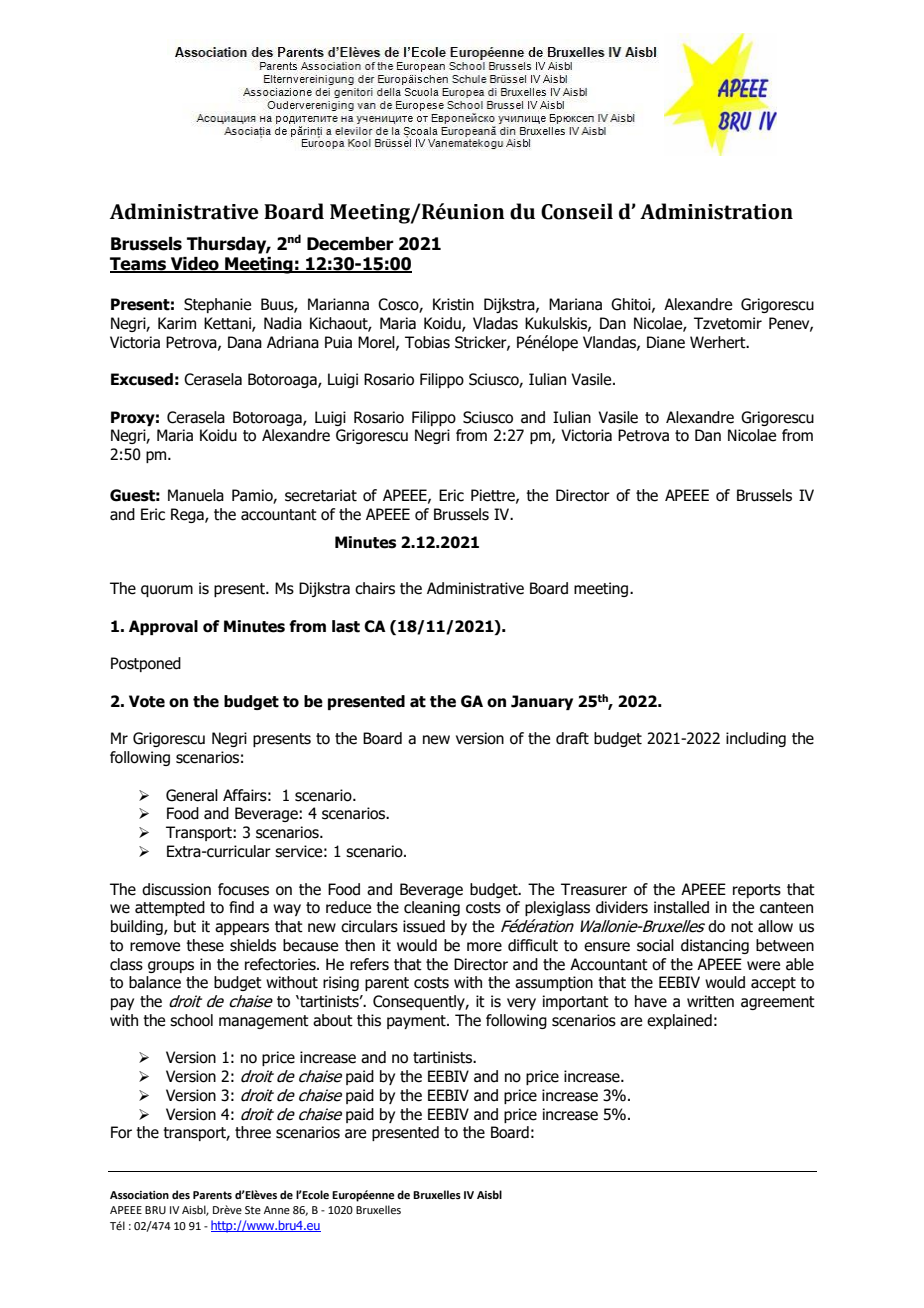 Image resolution: width=924 pixels, height=1308 pixels. I want to click on Video, so click(195, 265).
